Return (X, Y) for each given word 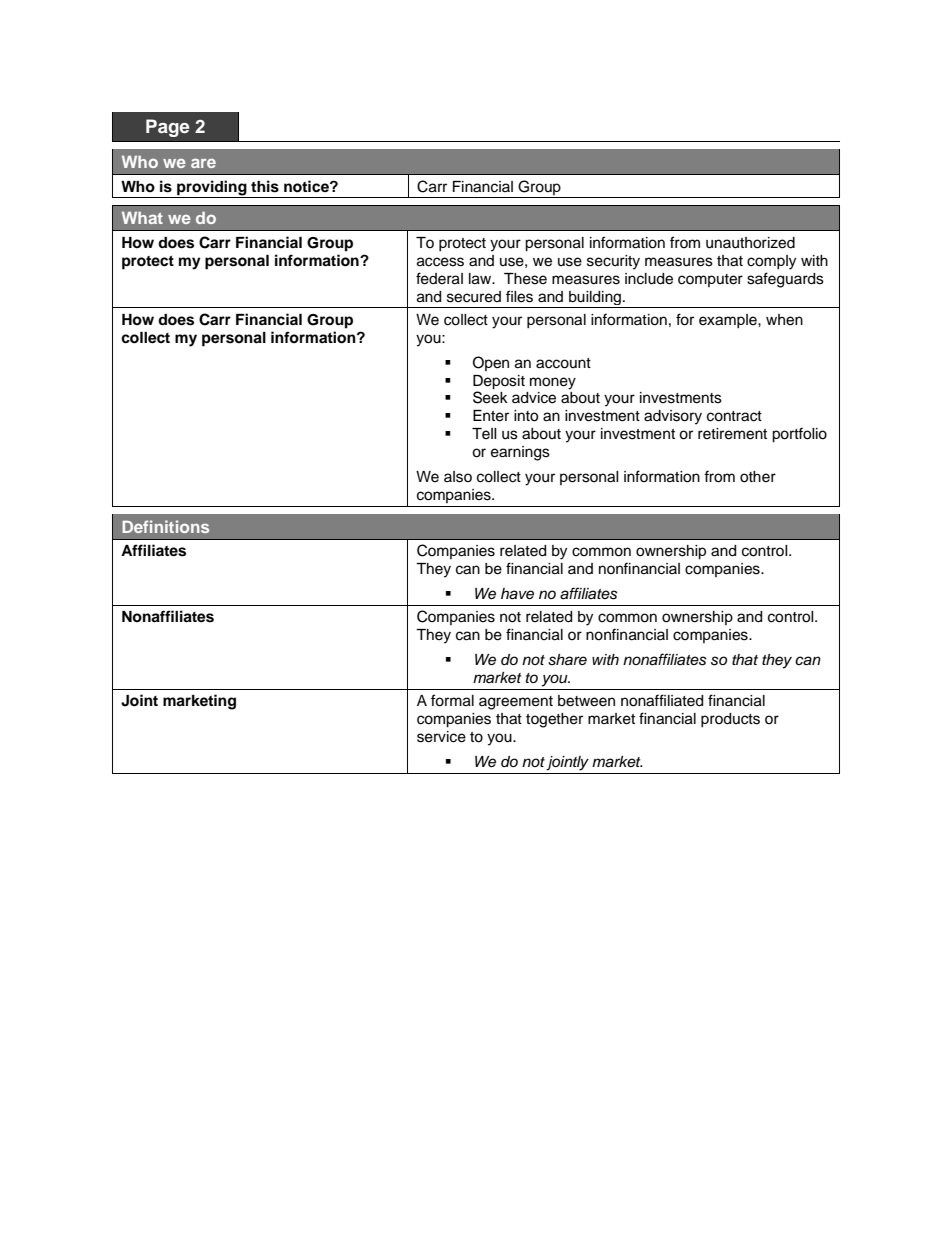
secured (474, 297)
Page (167, 128)
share (567, 660)
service (441, 737)
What (142, 218)
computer (710, 280)
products (730, 720)
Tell (484, 434)
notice (307, 186)
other (758, 477)
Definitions (165, 526)
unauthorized (750, 243)
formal (452, 700)
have (517, 594)
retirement (732, 434)
